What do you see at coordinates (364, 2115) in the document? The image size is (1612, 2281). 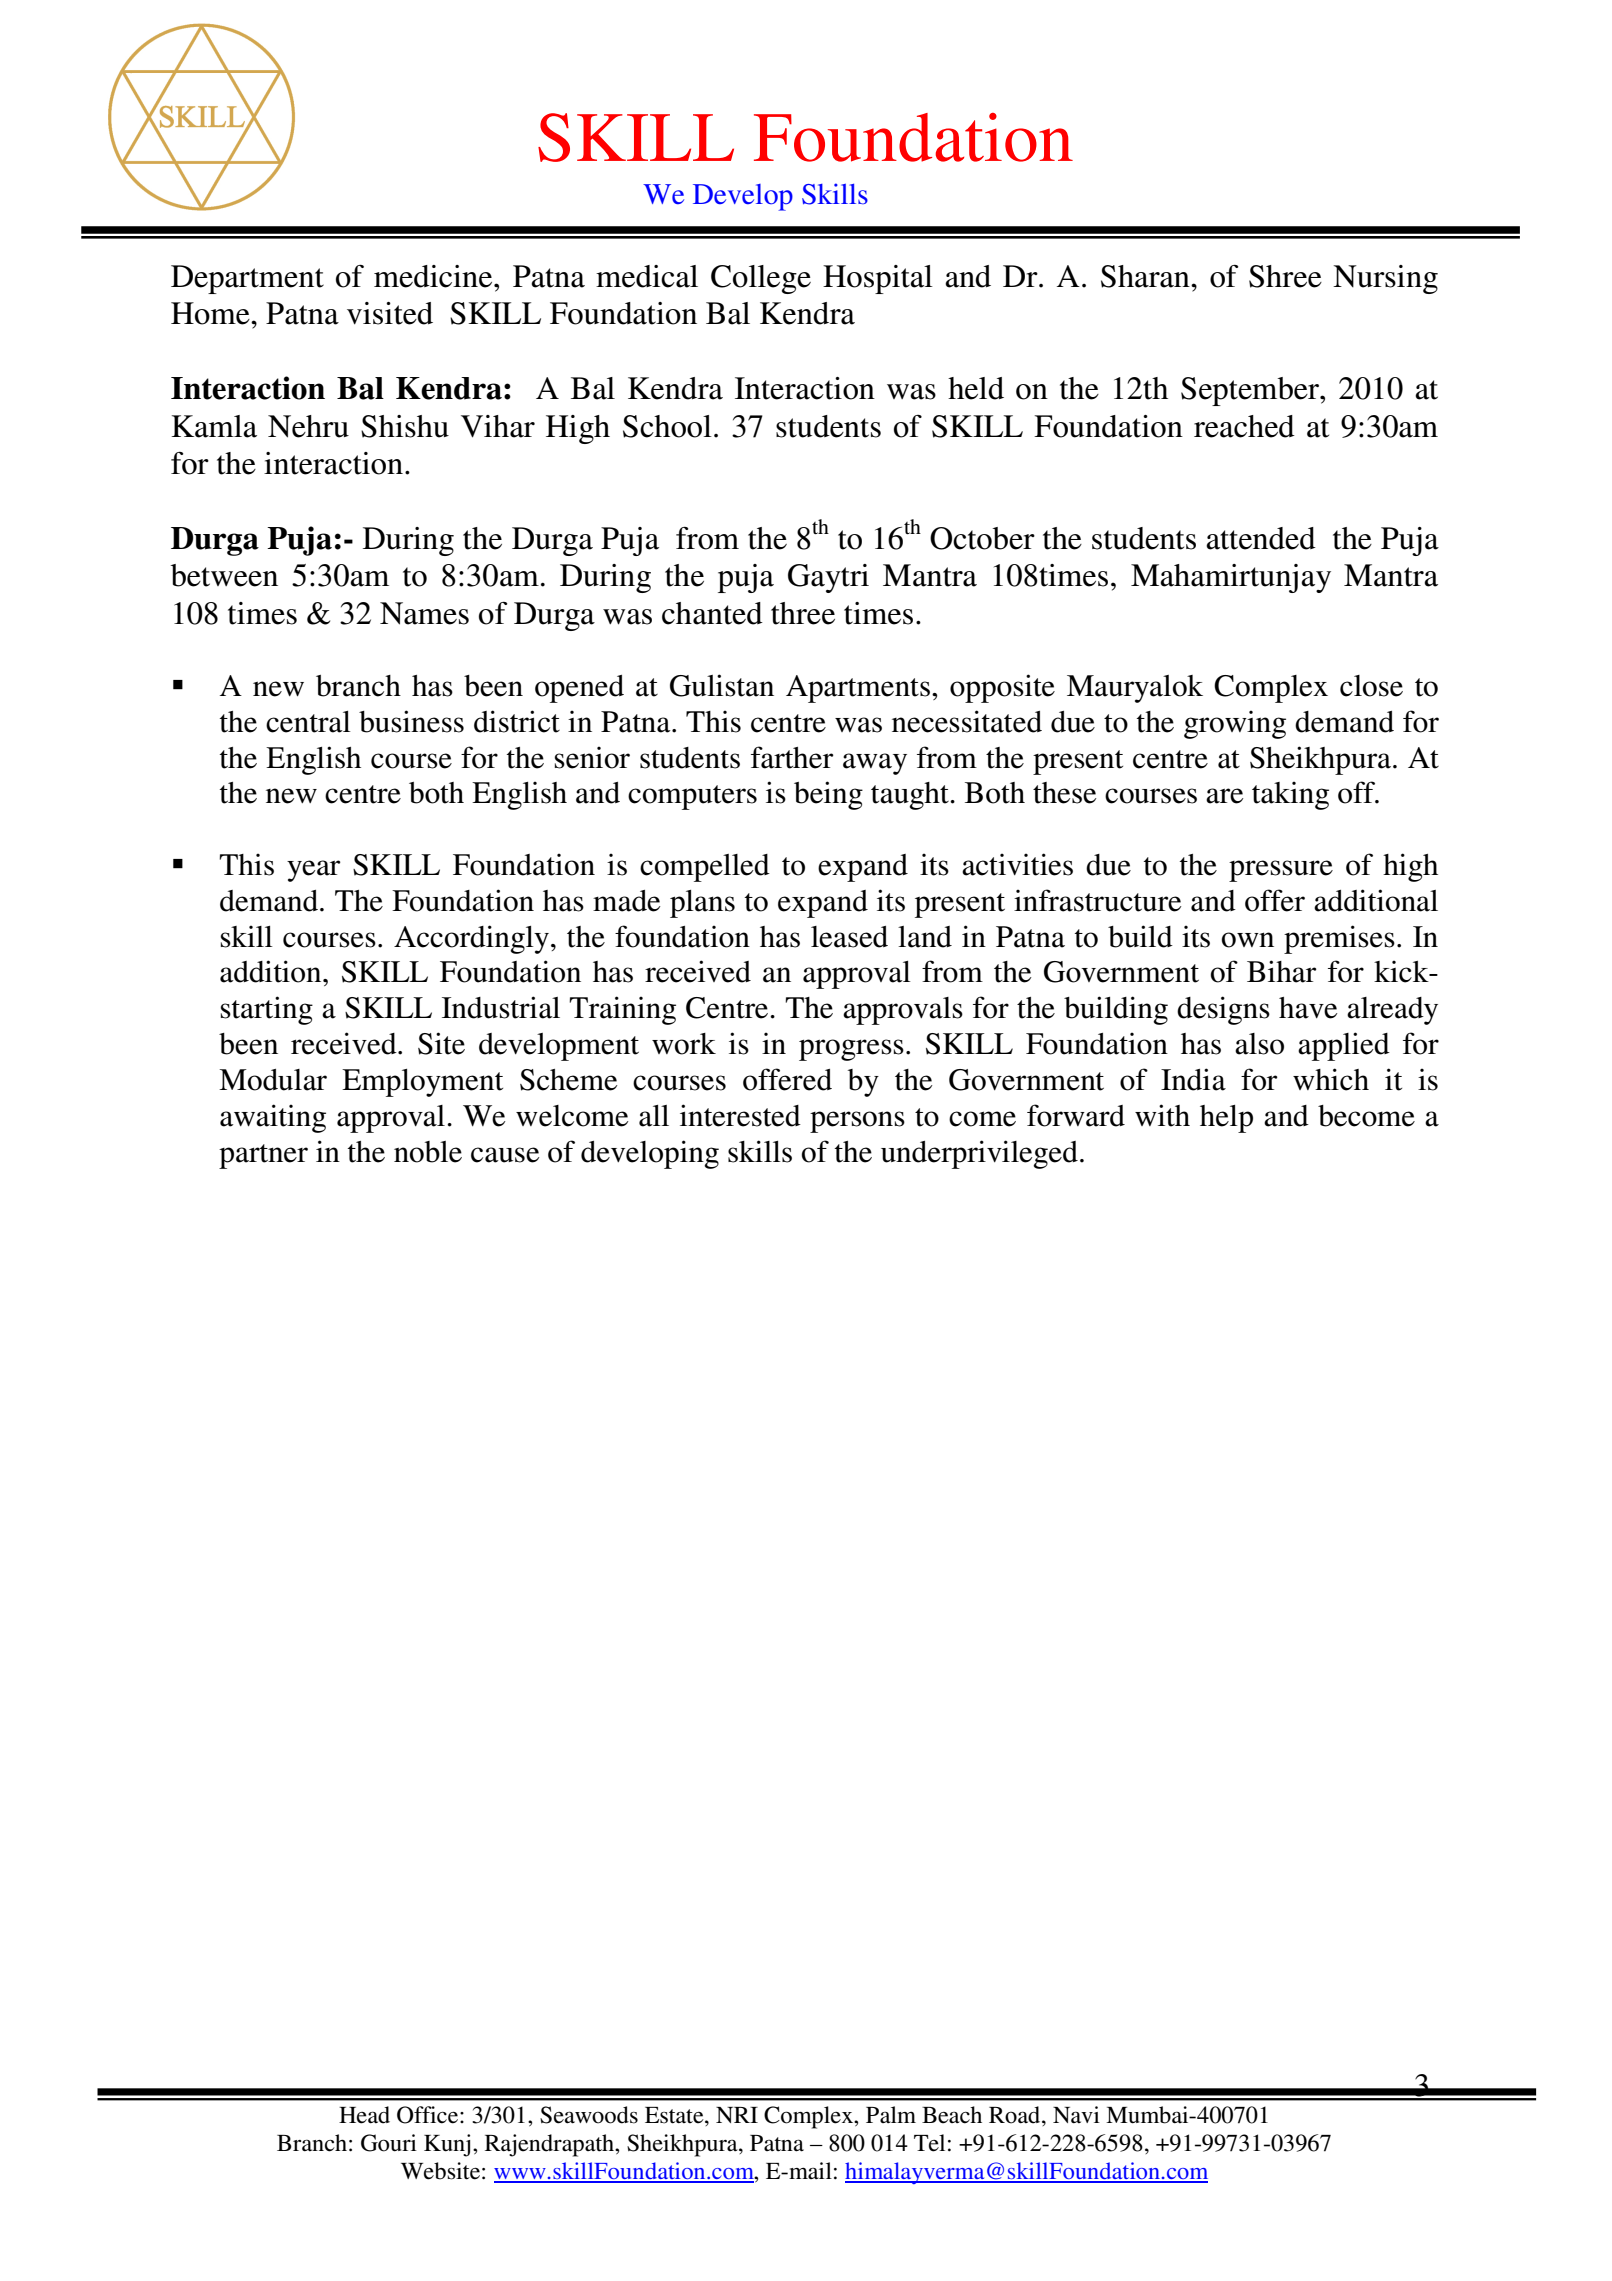 I see `Head` at bounding box center [364, 2115].
